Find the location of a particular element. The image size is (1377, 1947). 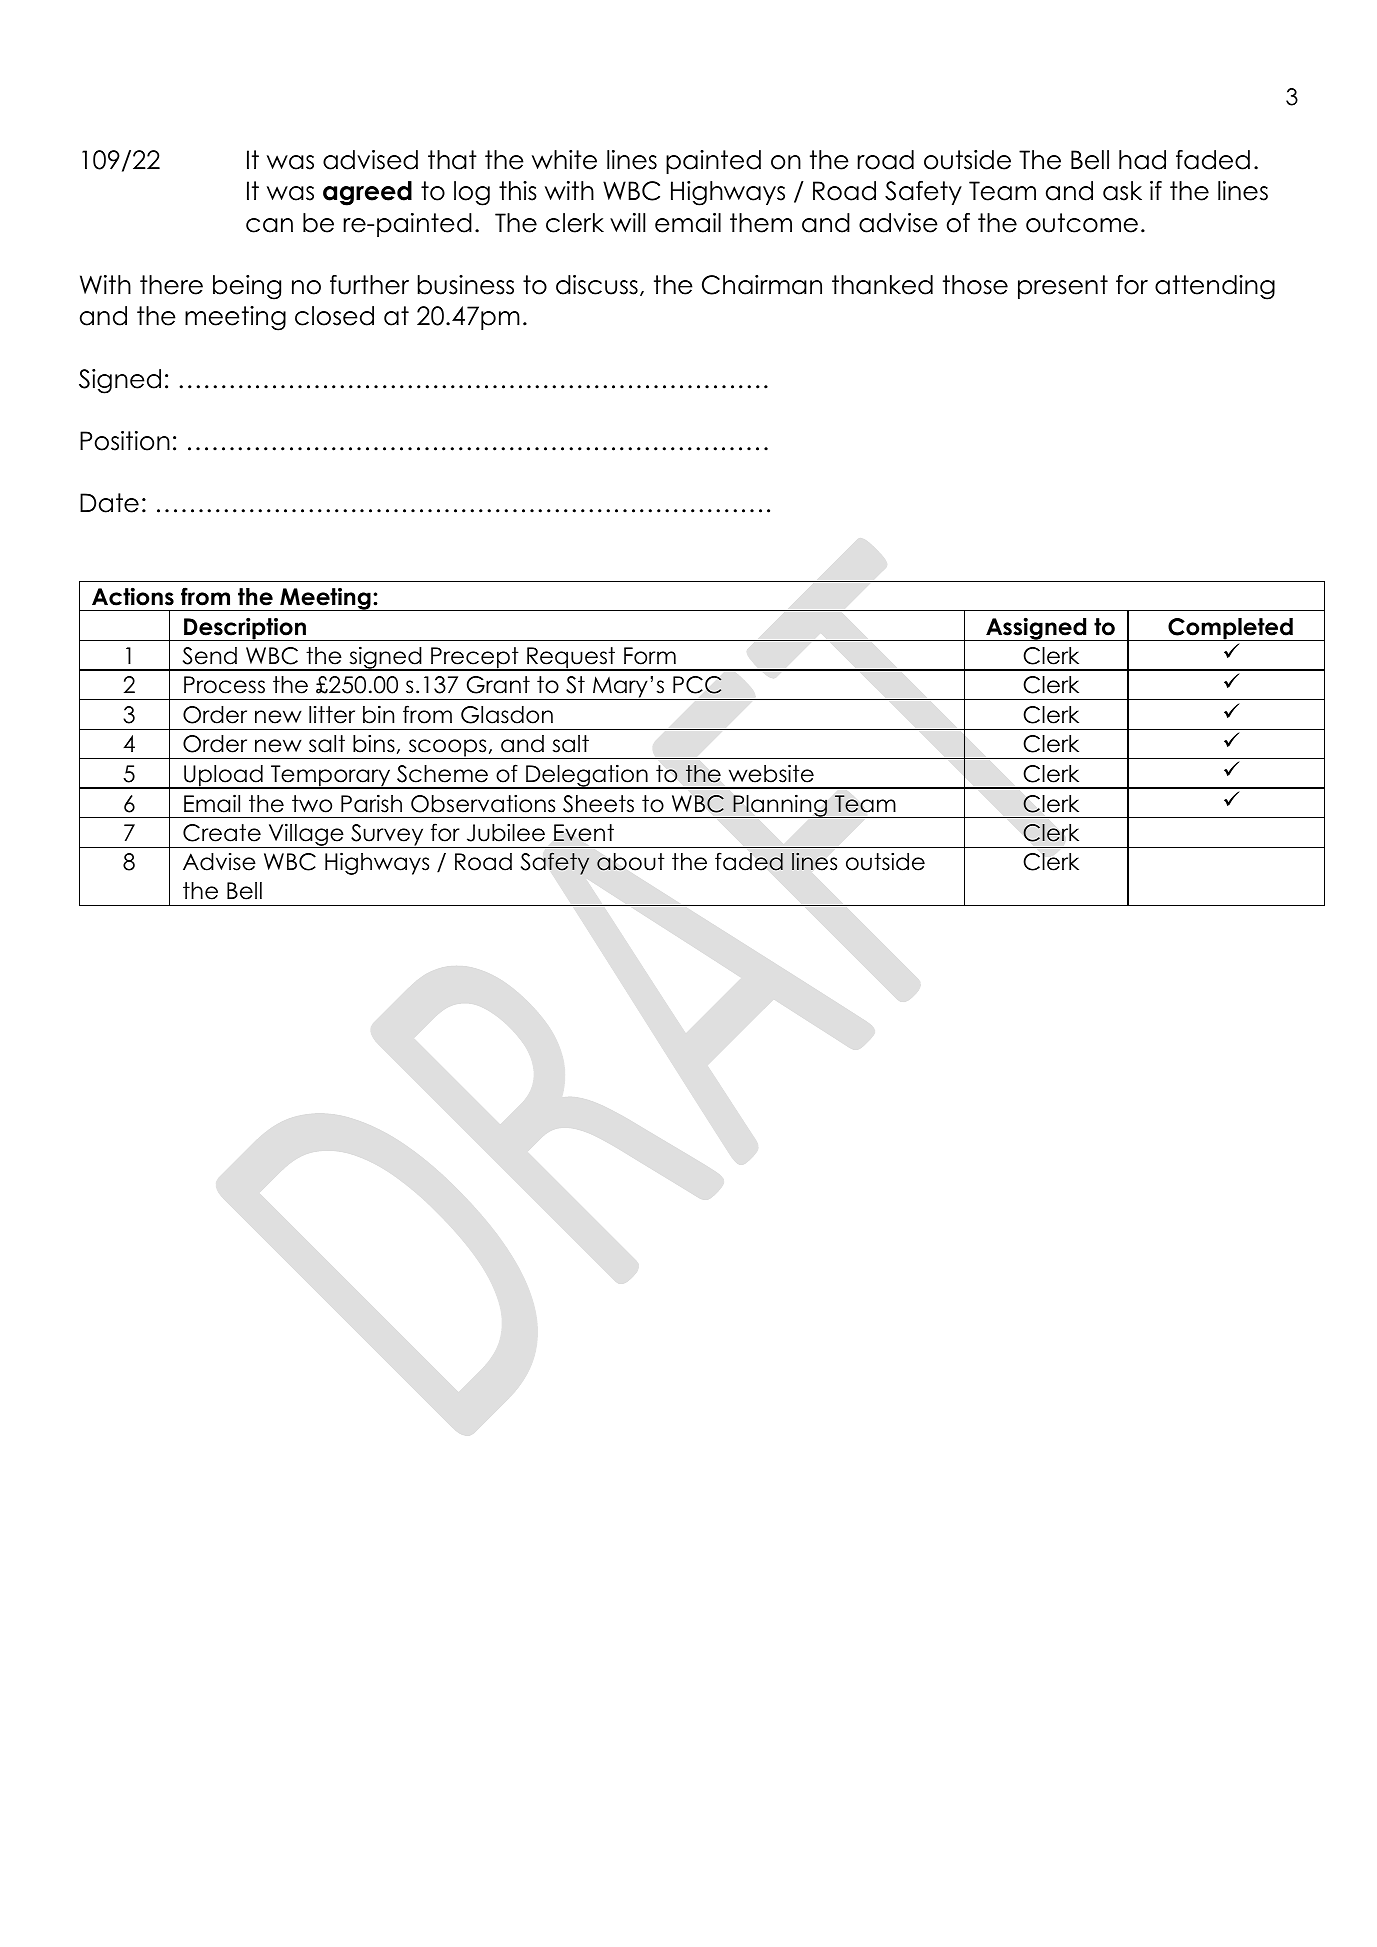

Date is located at coordinates (109, 503).
